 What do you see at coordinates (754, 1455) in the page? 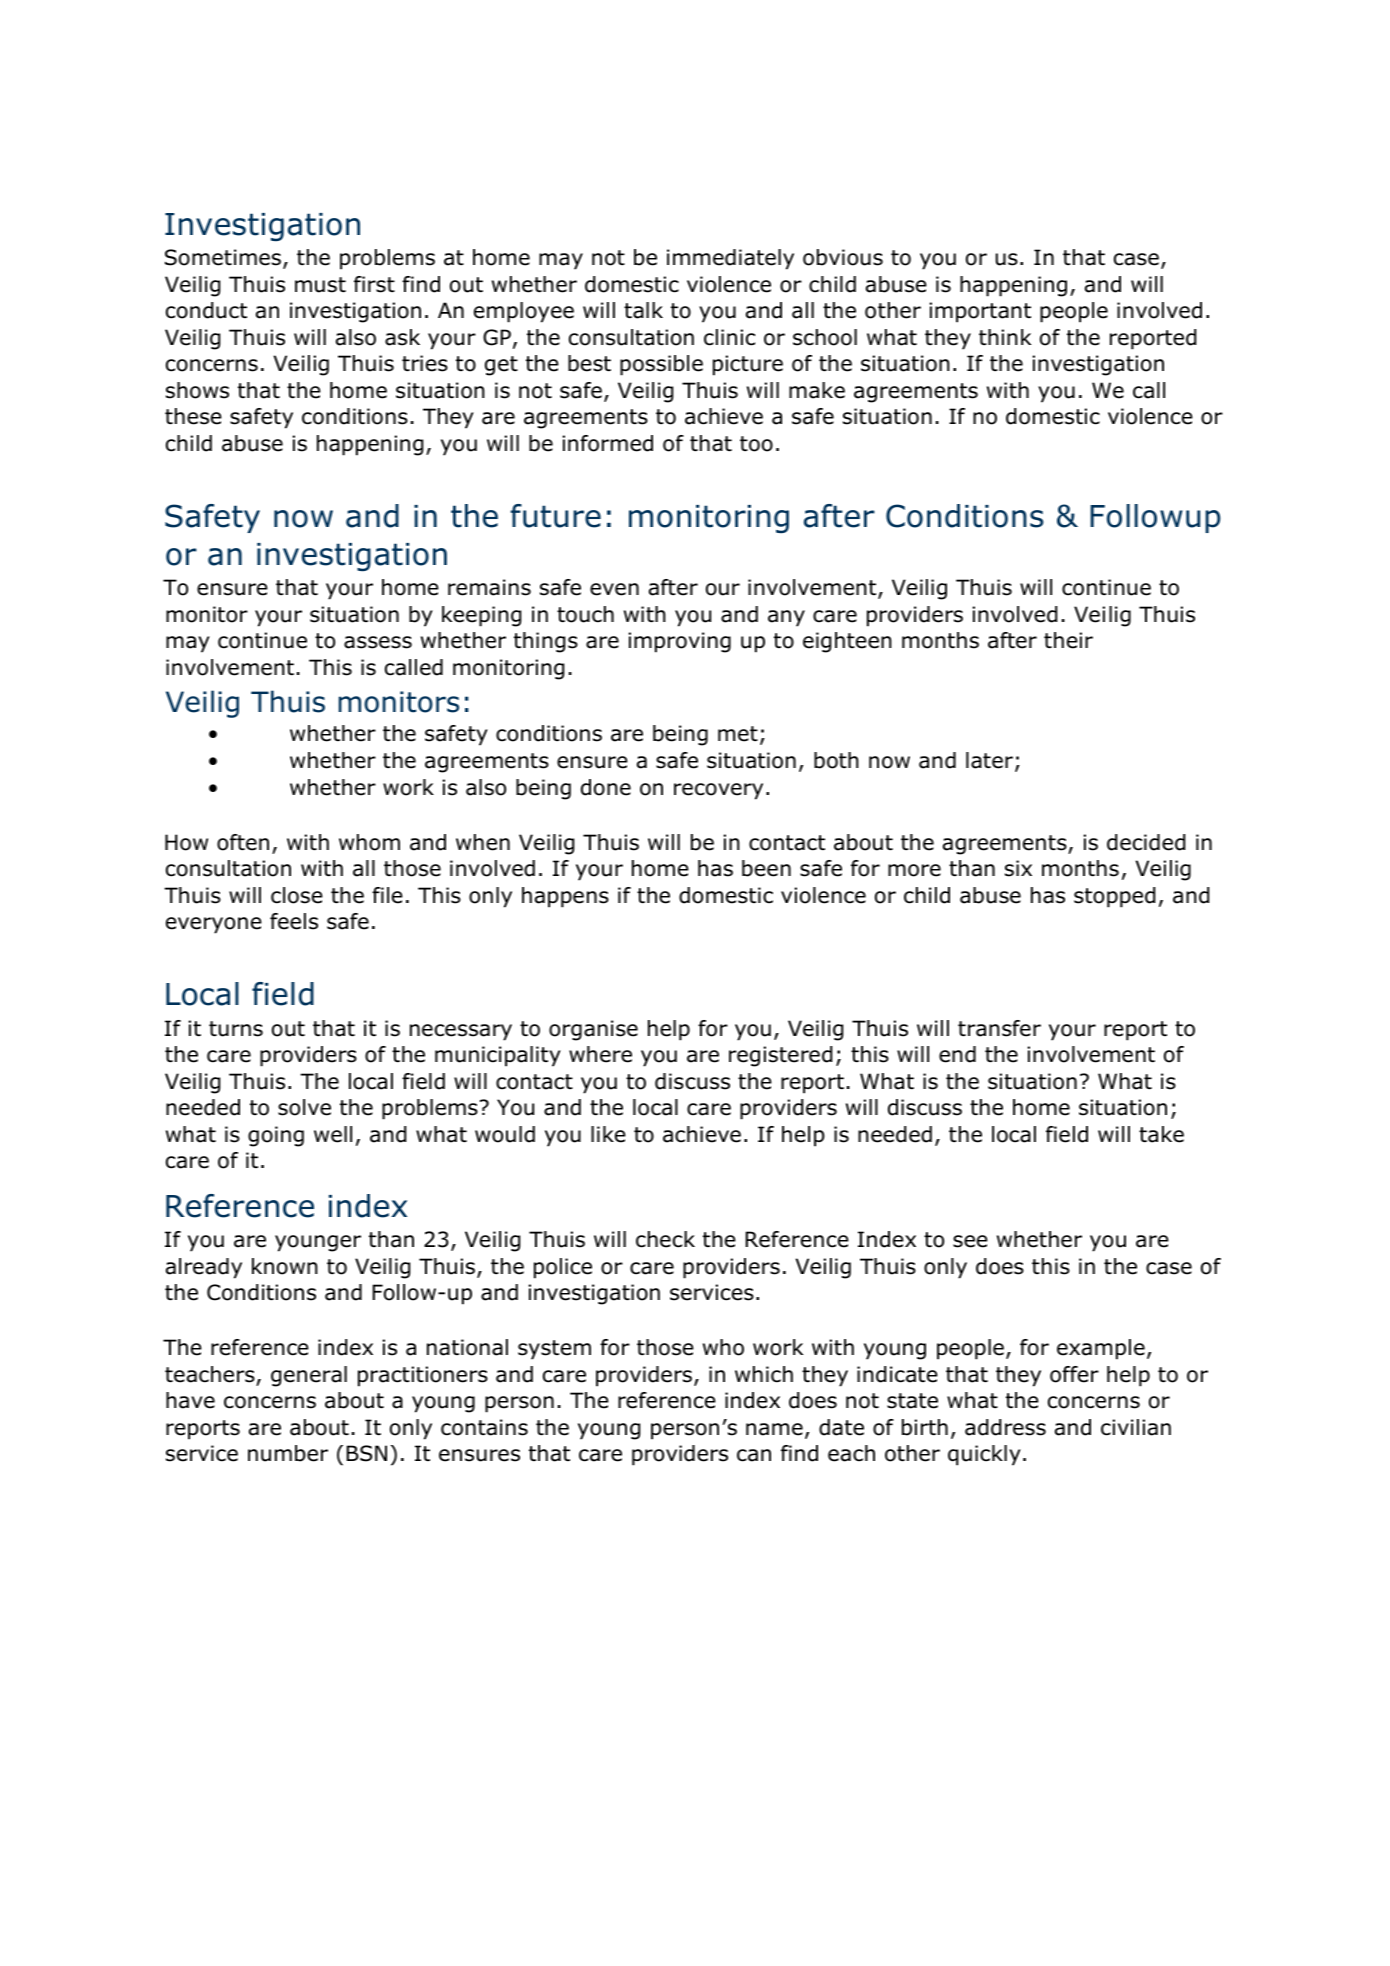
I see `can` at bounding box center [754, 1455].
